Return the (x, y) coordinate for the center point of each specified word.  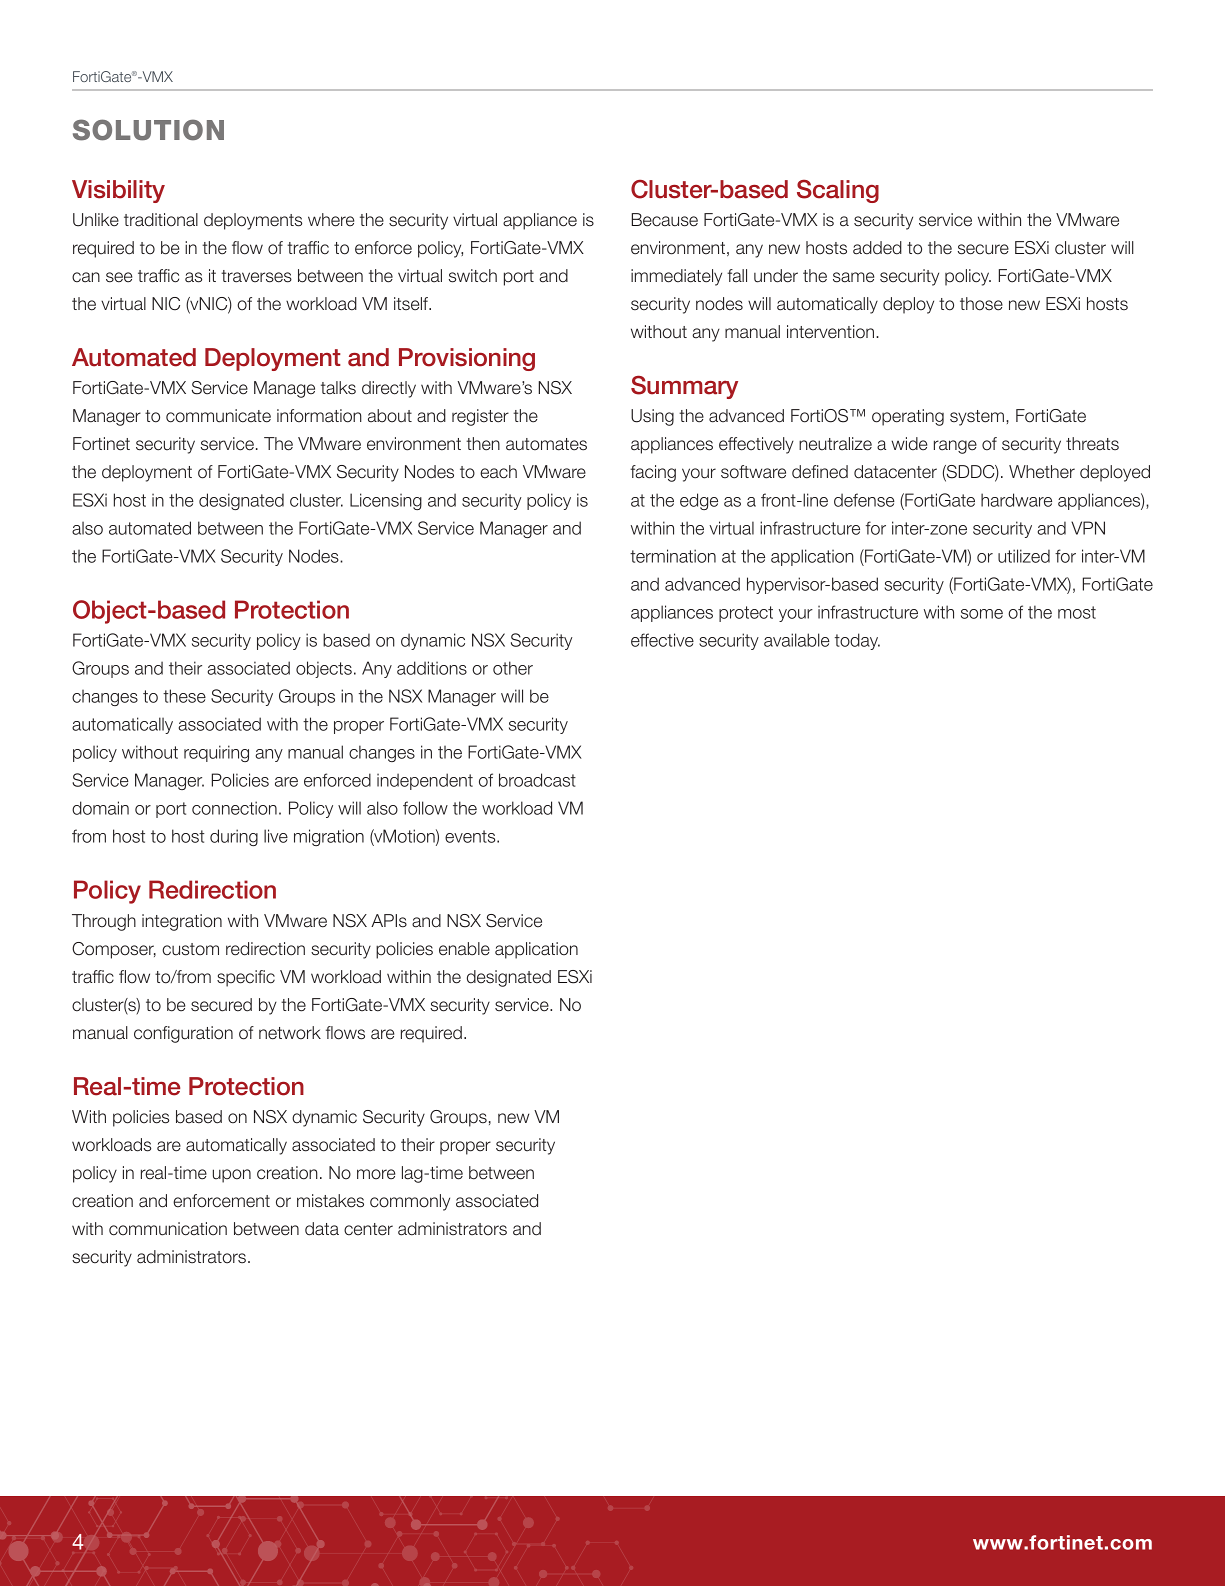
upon (232, 1176)
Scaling (838, 191)
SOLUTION (148, 130)
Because (665, 220)
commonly (410, 1202)
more (376, 1174)
